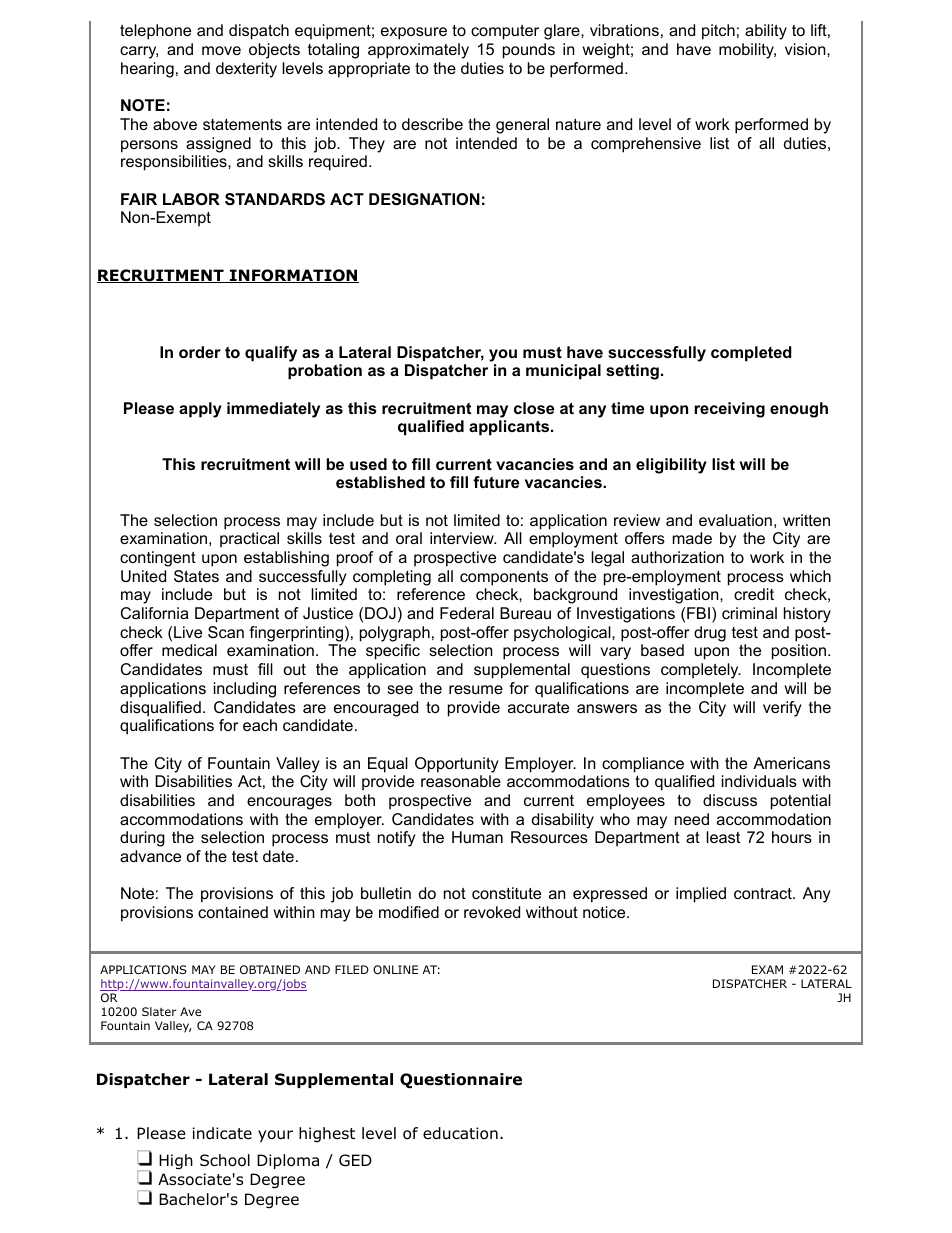  I want to click on pitch, so click(718, 32).
